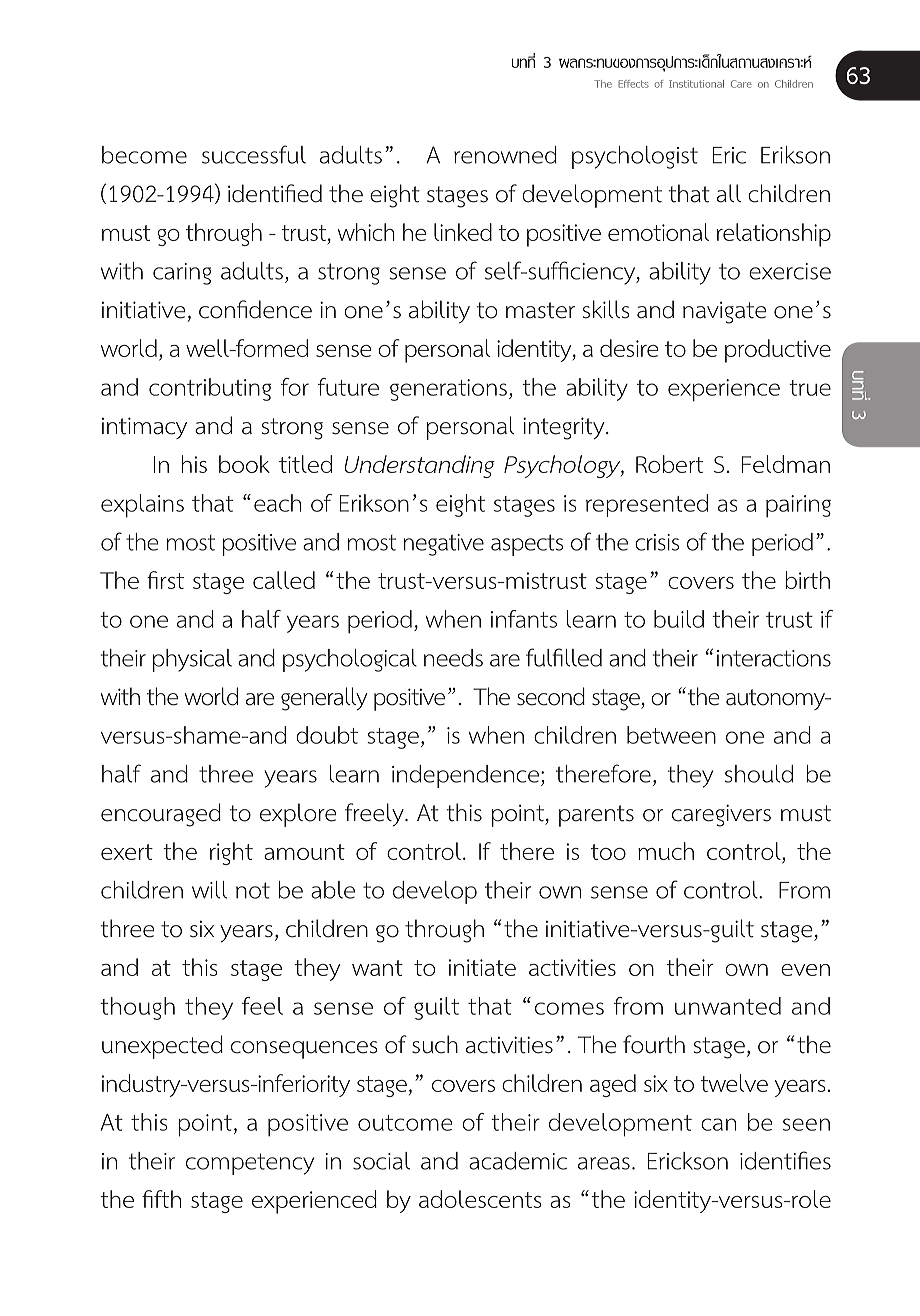  Describe the element at coordinates (192, 660) in the screenshot. I see `physical` at that location.
